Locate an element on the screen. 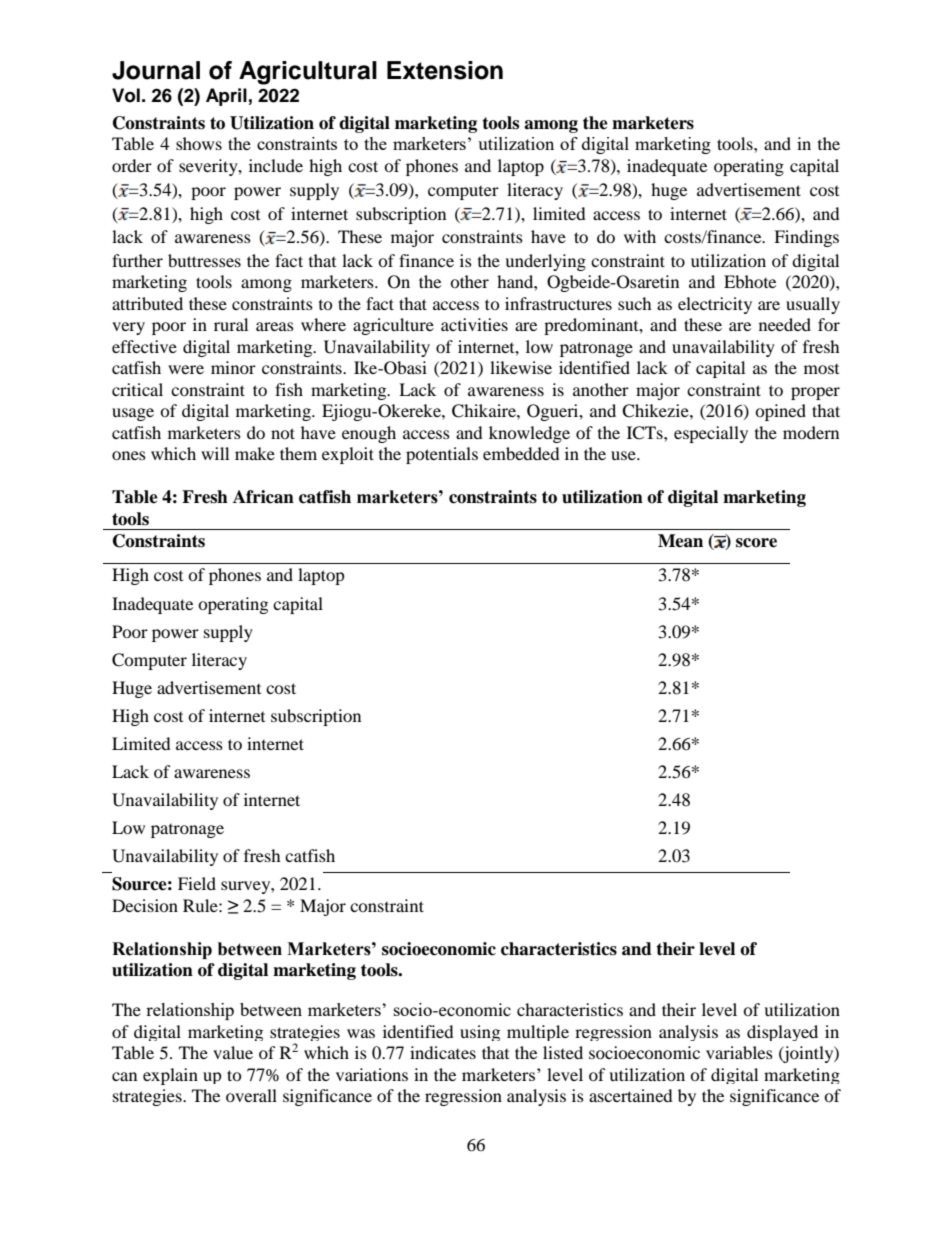 The width and height of the screenshot is (952, 1233). Findings is located at coordinates (806, 238).
